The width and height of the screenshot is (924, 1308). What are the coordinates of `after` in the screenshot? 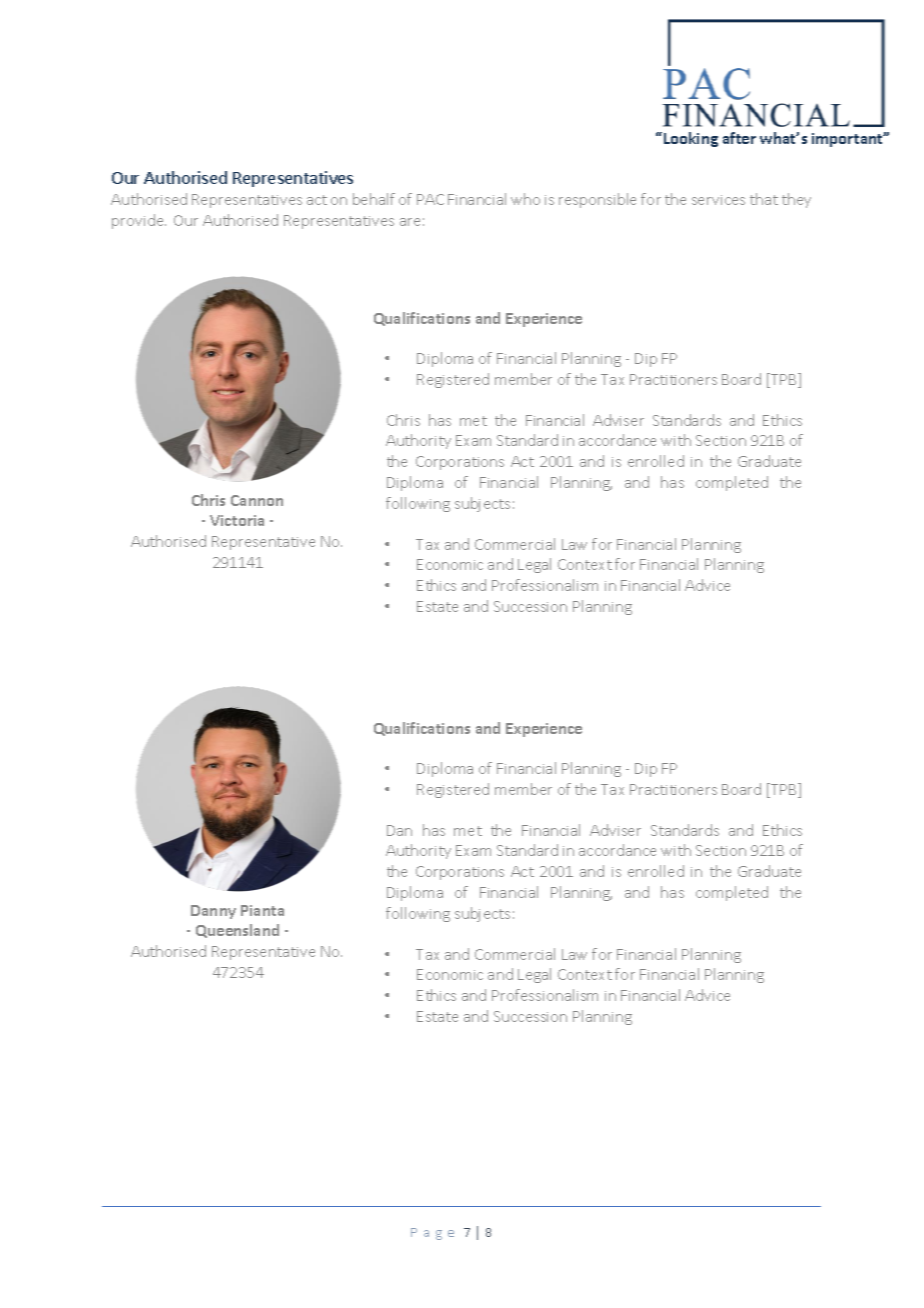 It's located at (739, 138).
